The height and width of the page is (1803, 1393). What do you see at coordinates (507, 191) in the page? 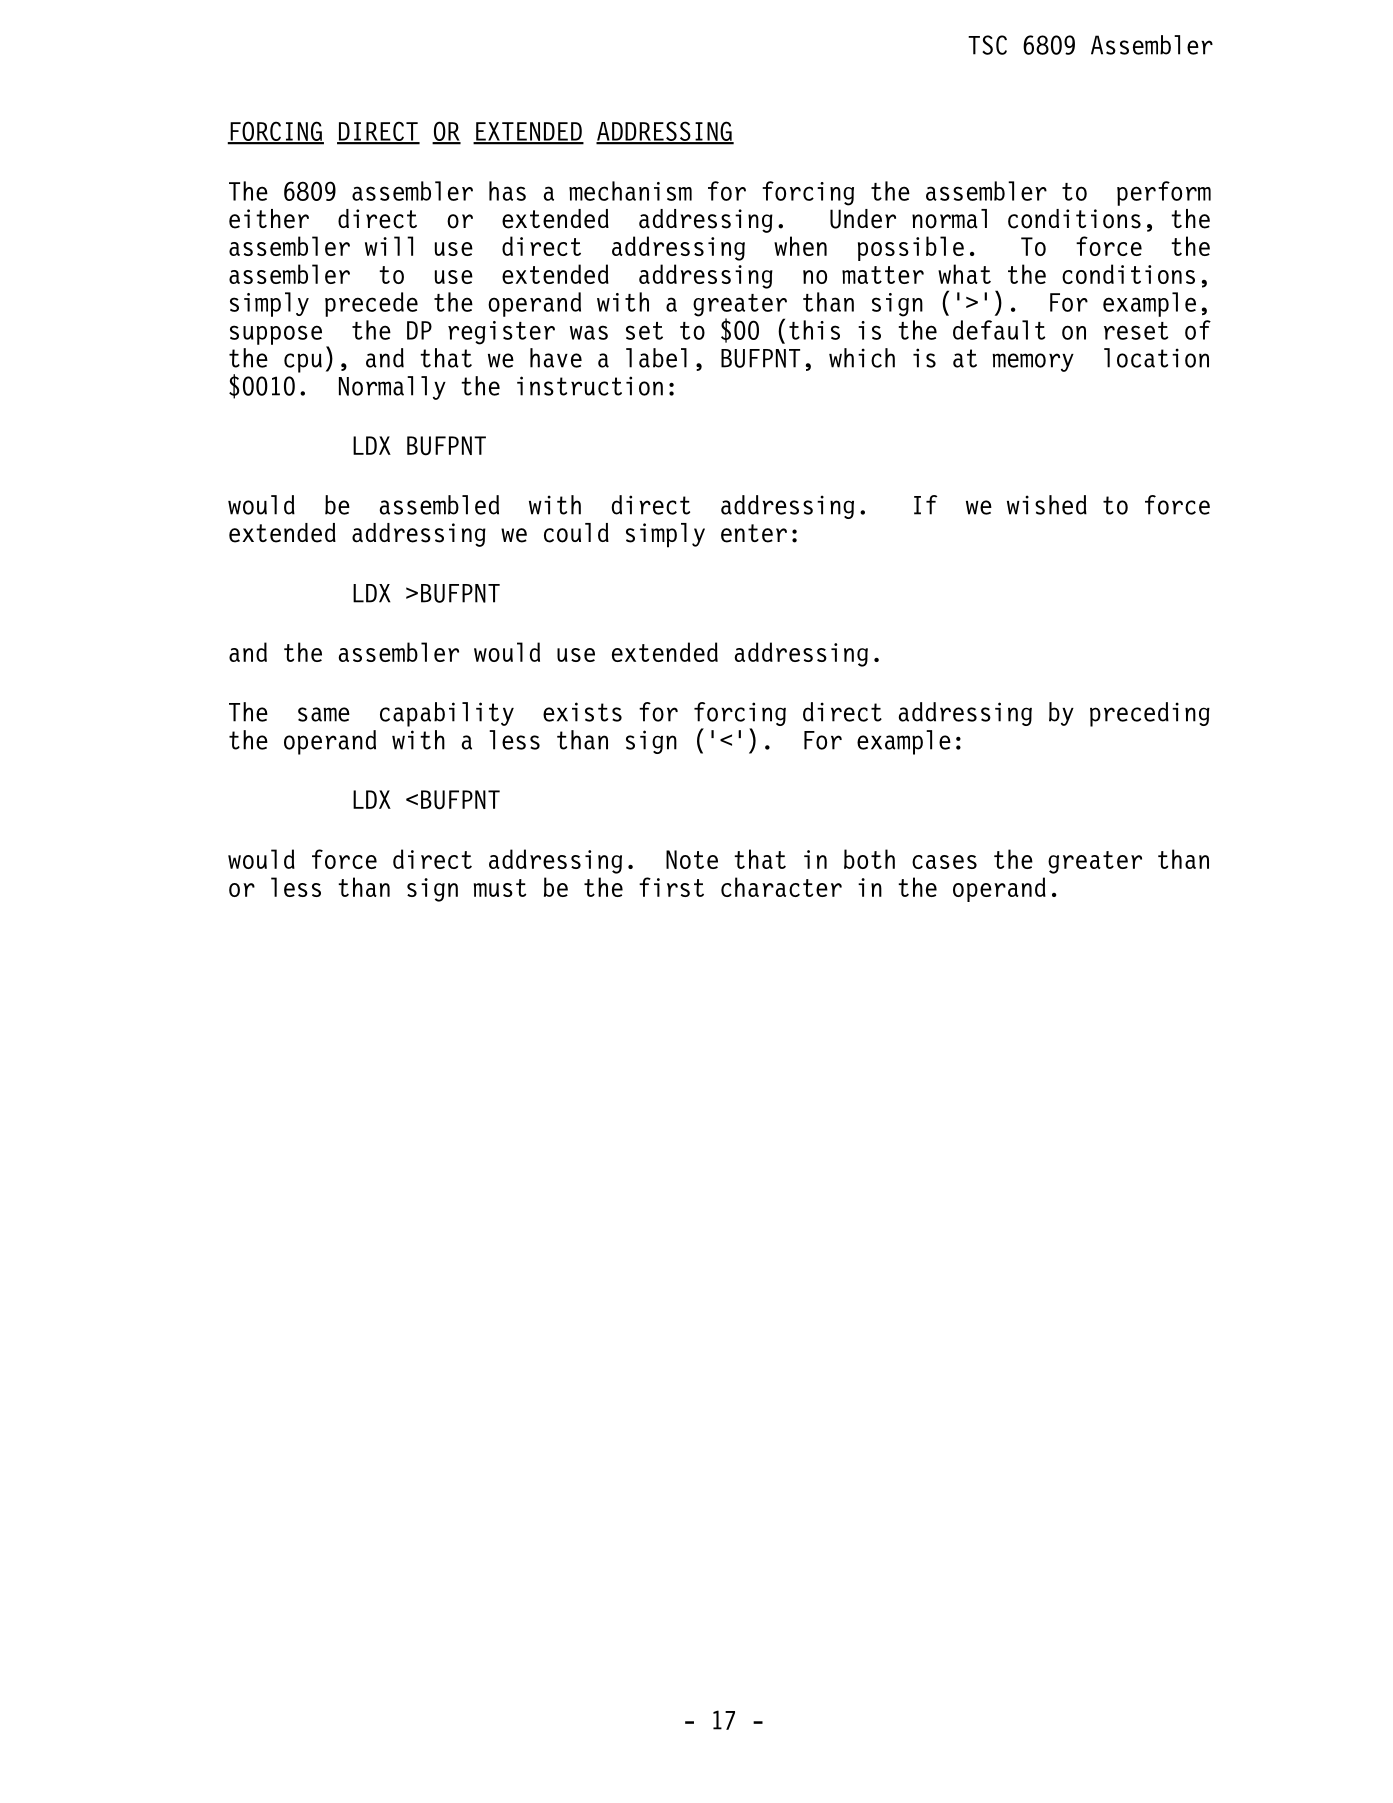
I see `has` at bounding box center [507, 191].
